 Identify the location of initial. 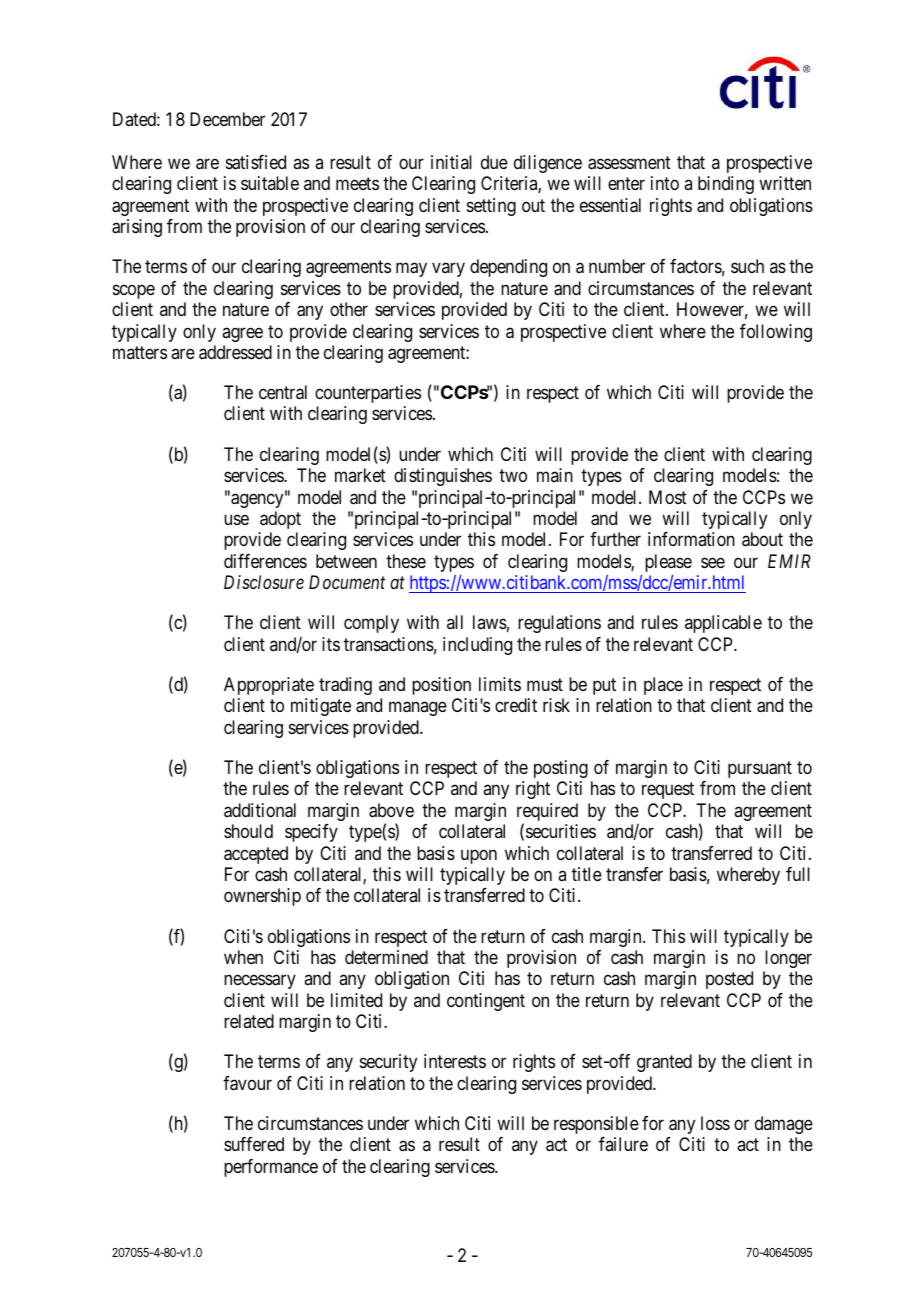
(451, 162).
